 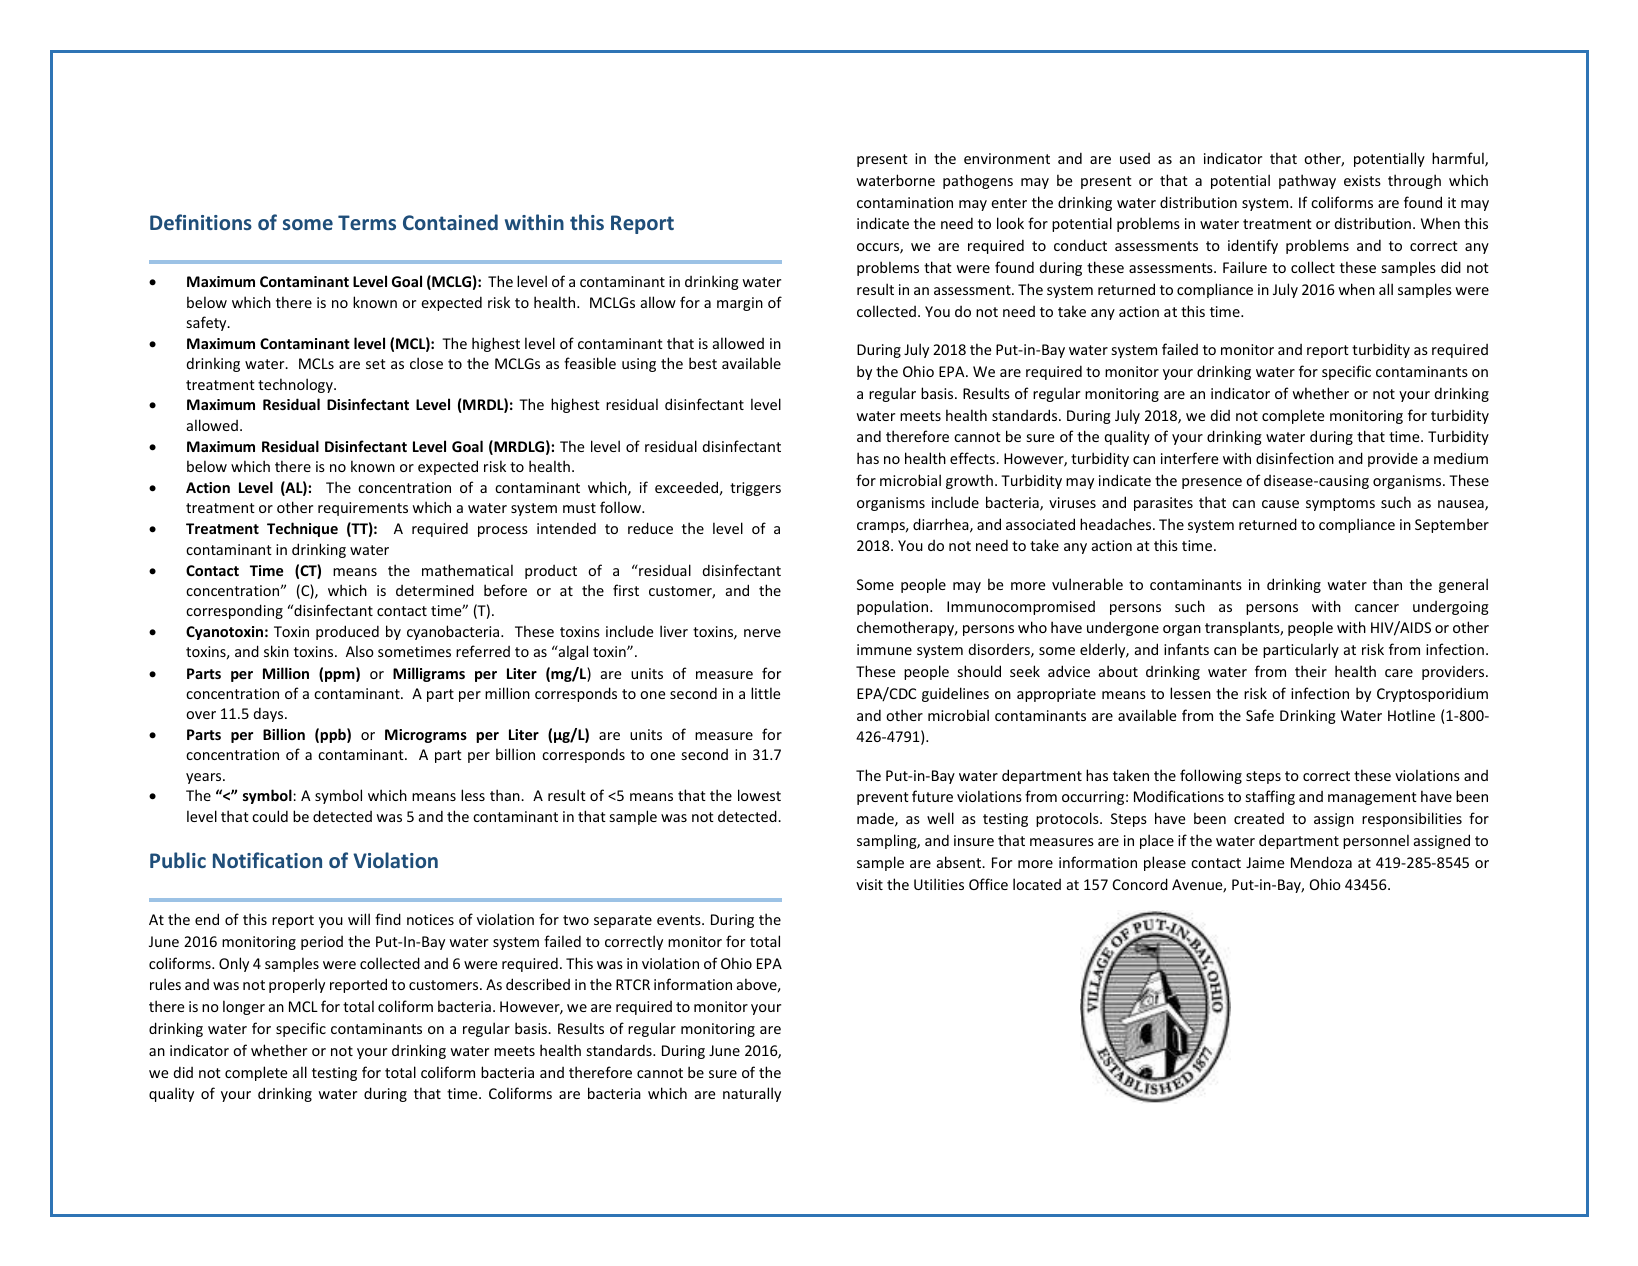 What do you see at coordinates (367, 222) in the document?
I see `Terms` at bounding box center [367, 222].
